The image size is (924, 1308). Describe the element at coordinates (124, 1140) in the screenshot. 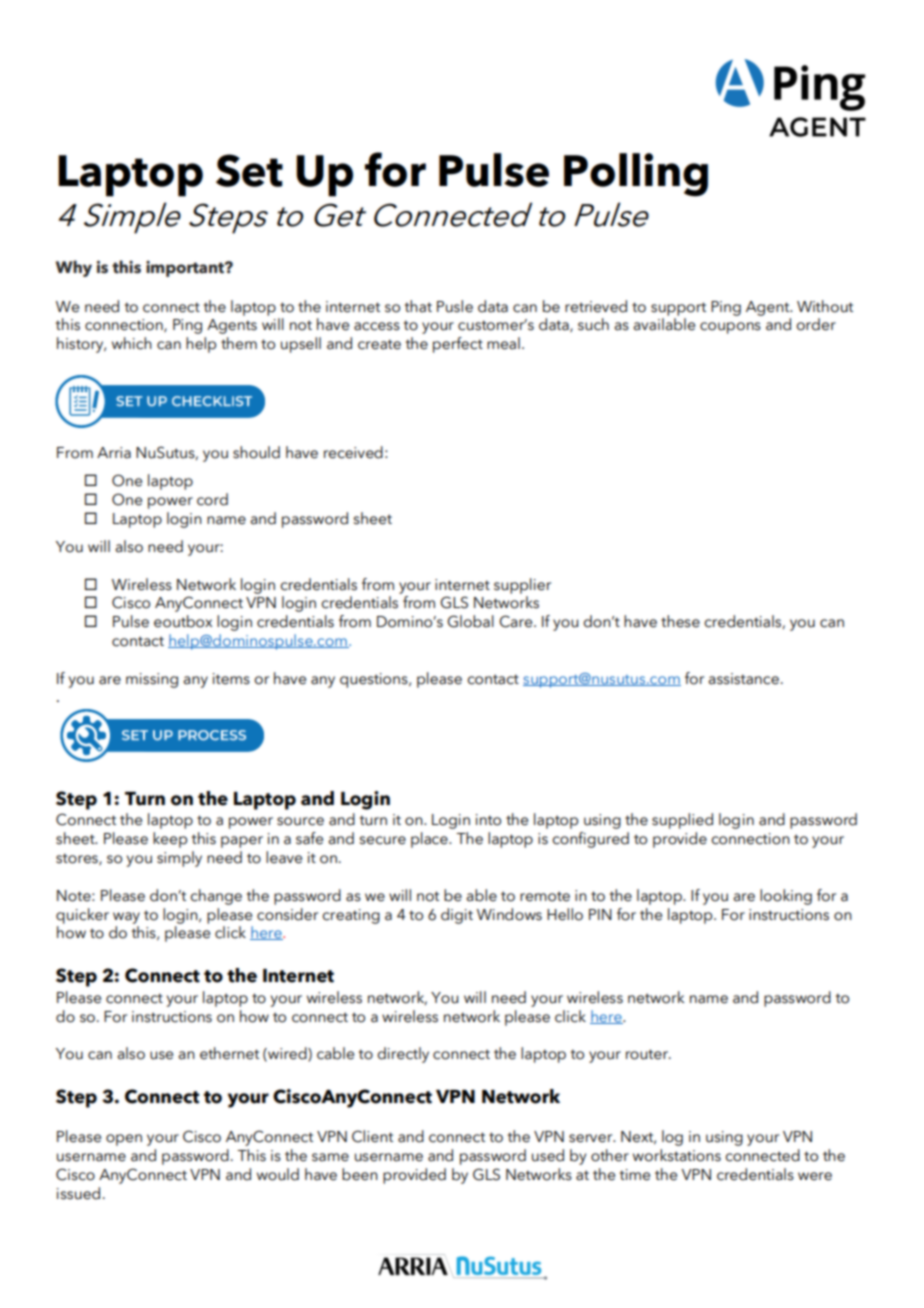

I see `open` at that location.
